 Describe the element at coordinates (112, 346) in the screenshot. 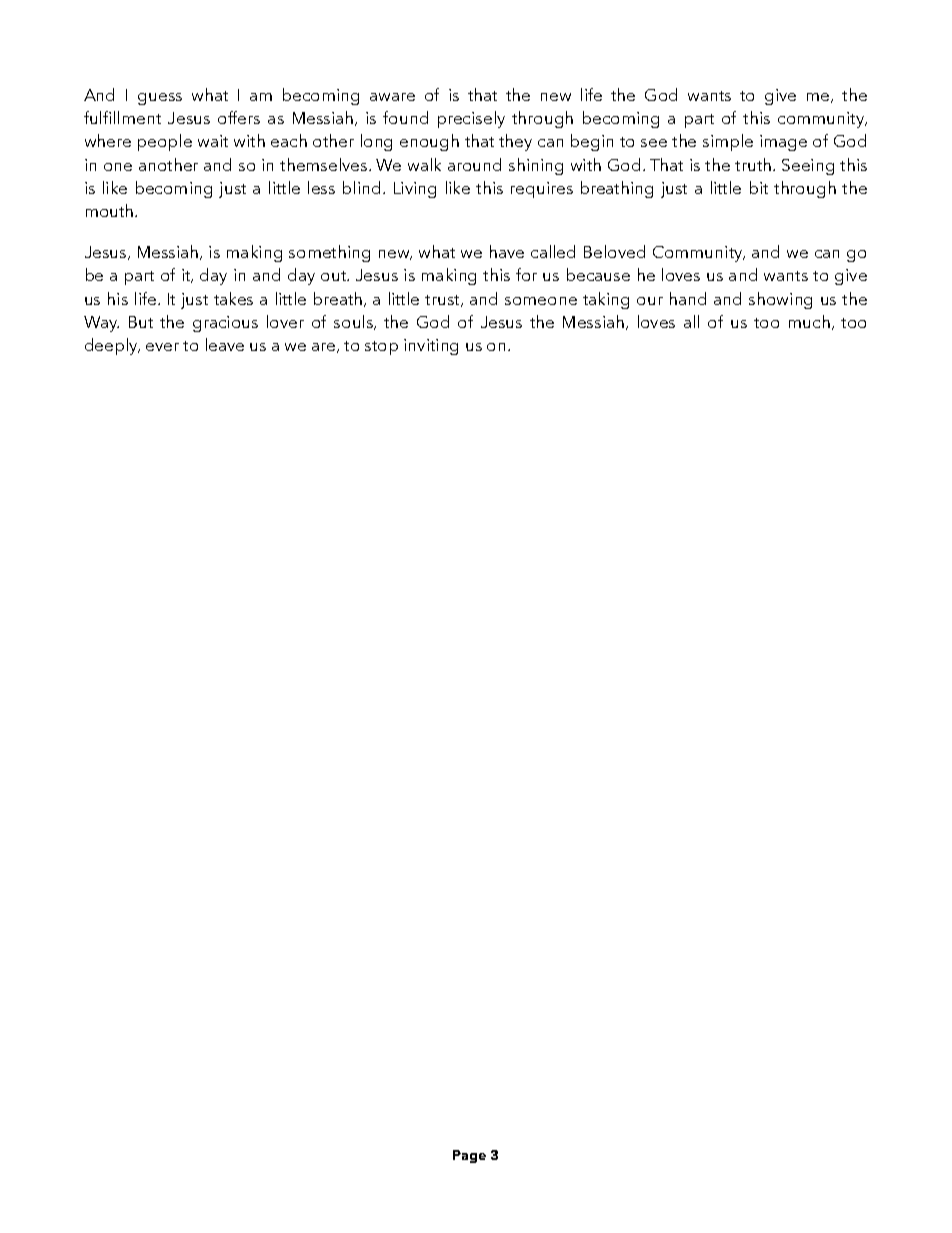

I see `deeply` at that location.
